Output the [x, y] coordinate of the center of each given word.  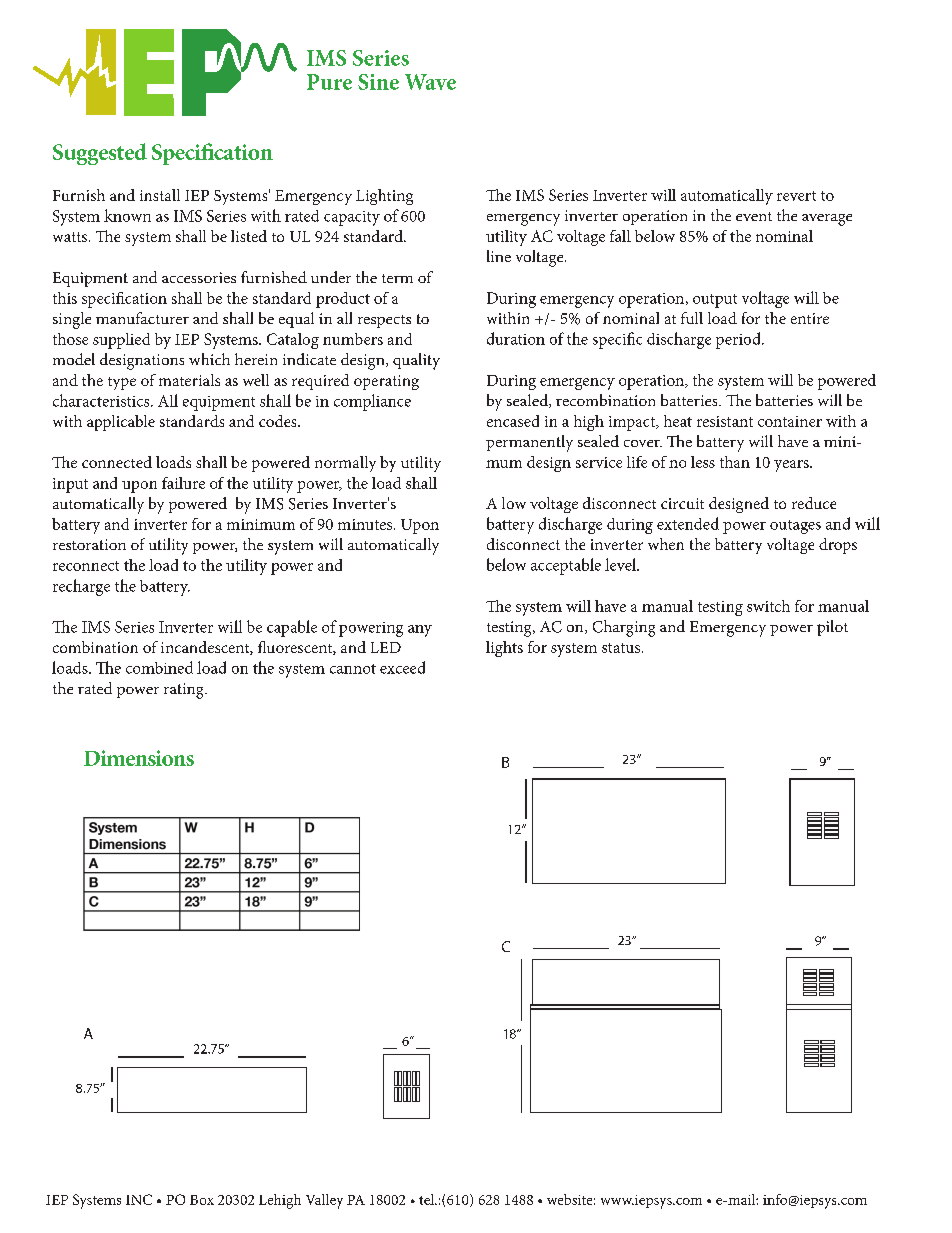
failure [183, 483]
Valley [324, 1201]
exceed [402, 667]
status [621, 648]
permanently [529, 443]
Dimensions [139, 758]
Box [202, 1200]
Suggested [100, 154]
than [735, 462]
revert [796, 196]
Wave [430, 82]
